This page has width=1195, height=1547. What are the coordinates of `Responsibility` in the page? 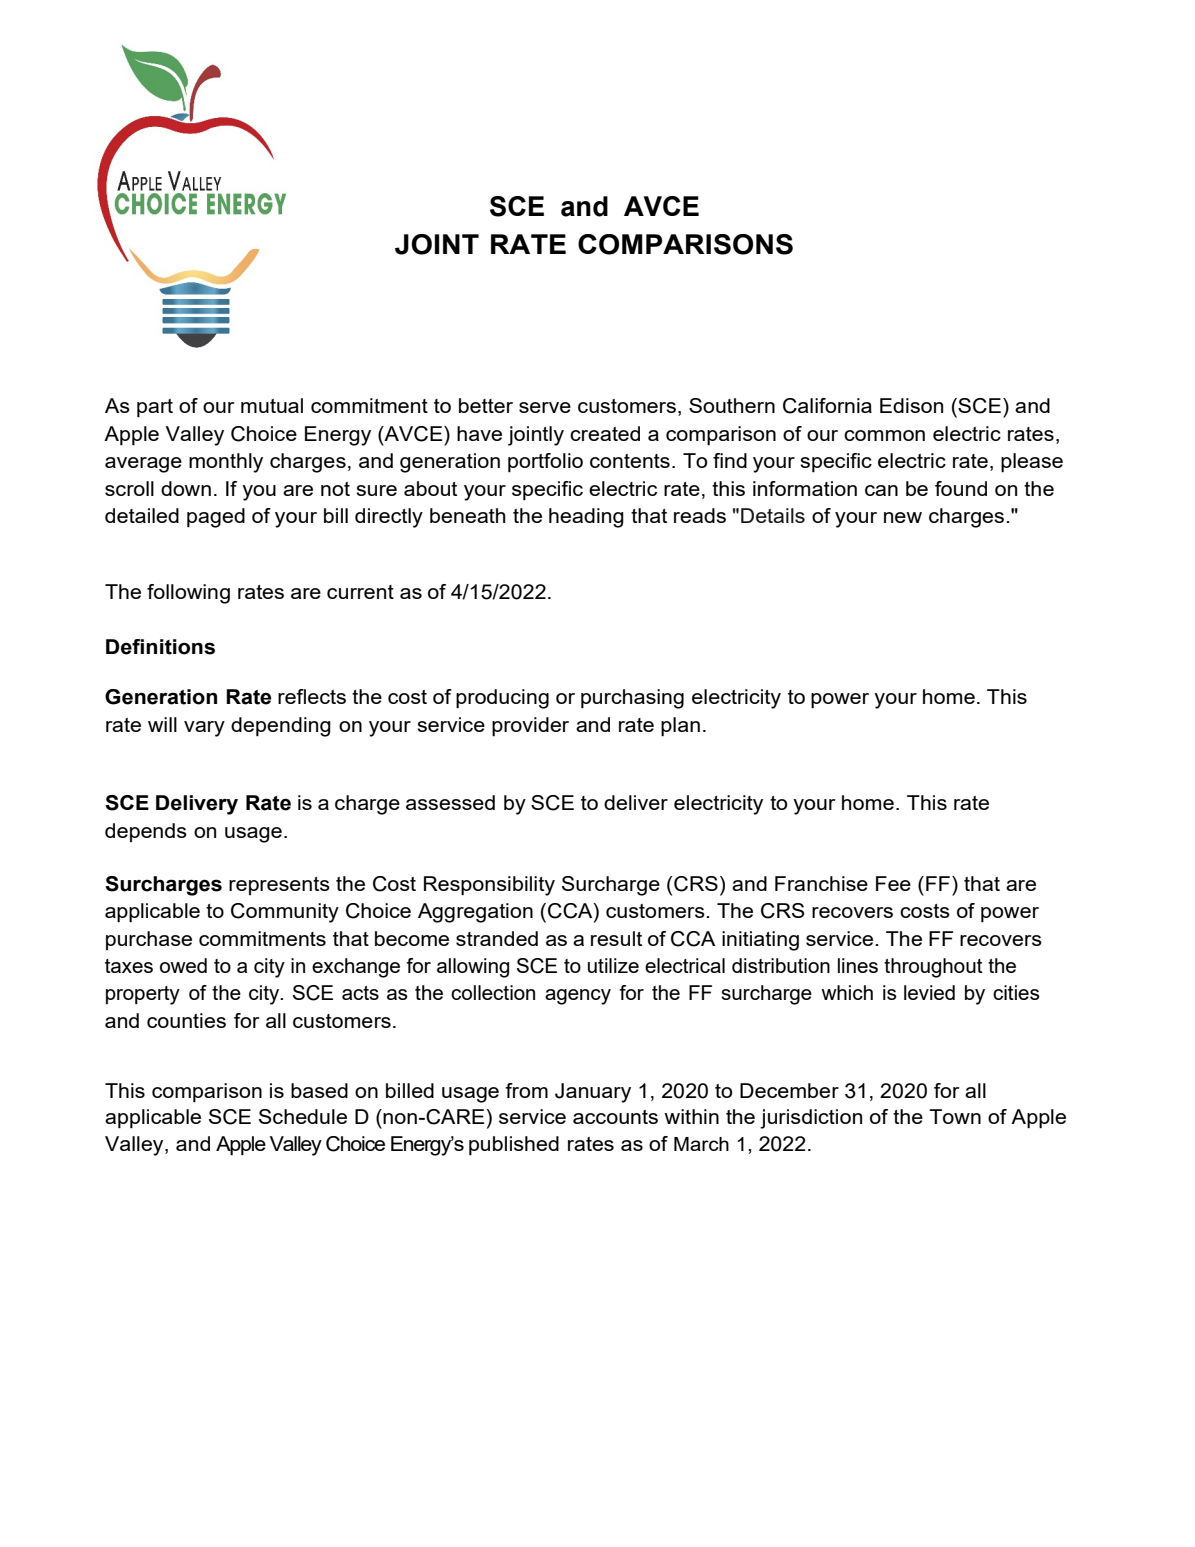 It's located at (489, 886).
